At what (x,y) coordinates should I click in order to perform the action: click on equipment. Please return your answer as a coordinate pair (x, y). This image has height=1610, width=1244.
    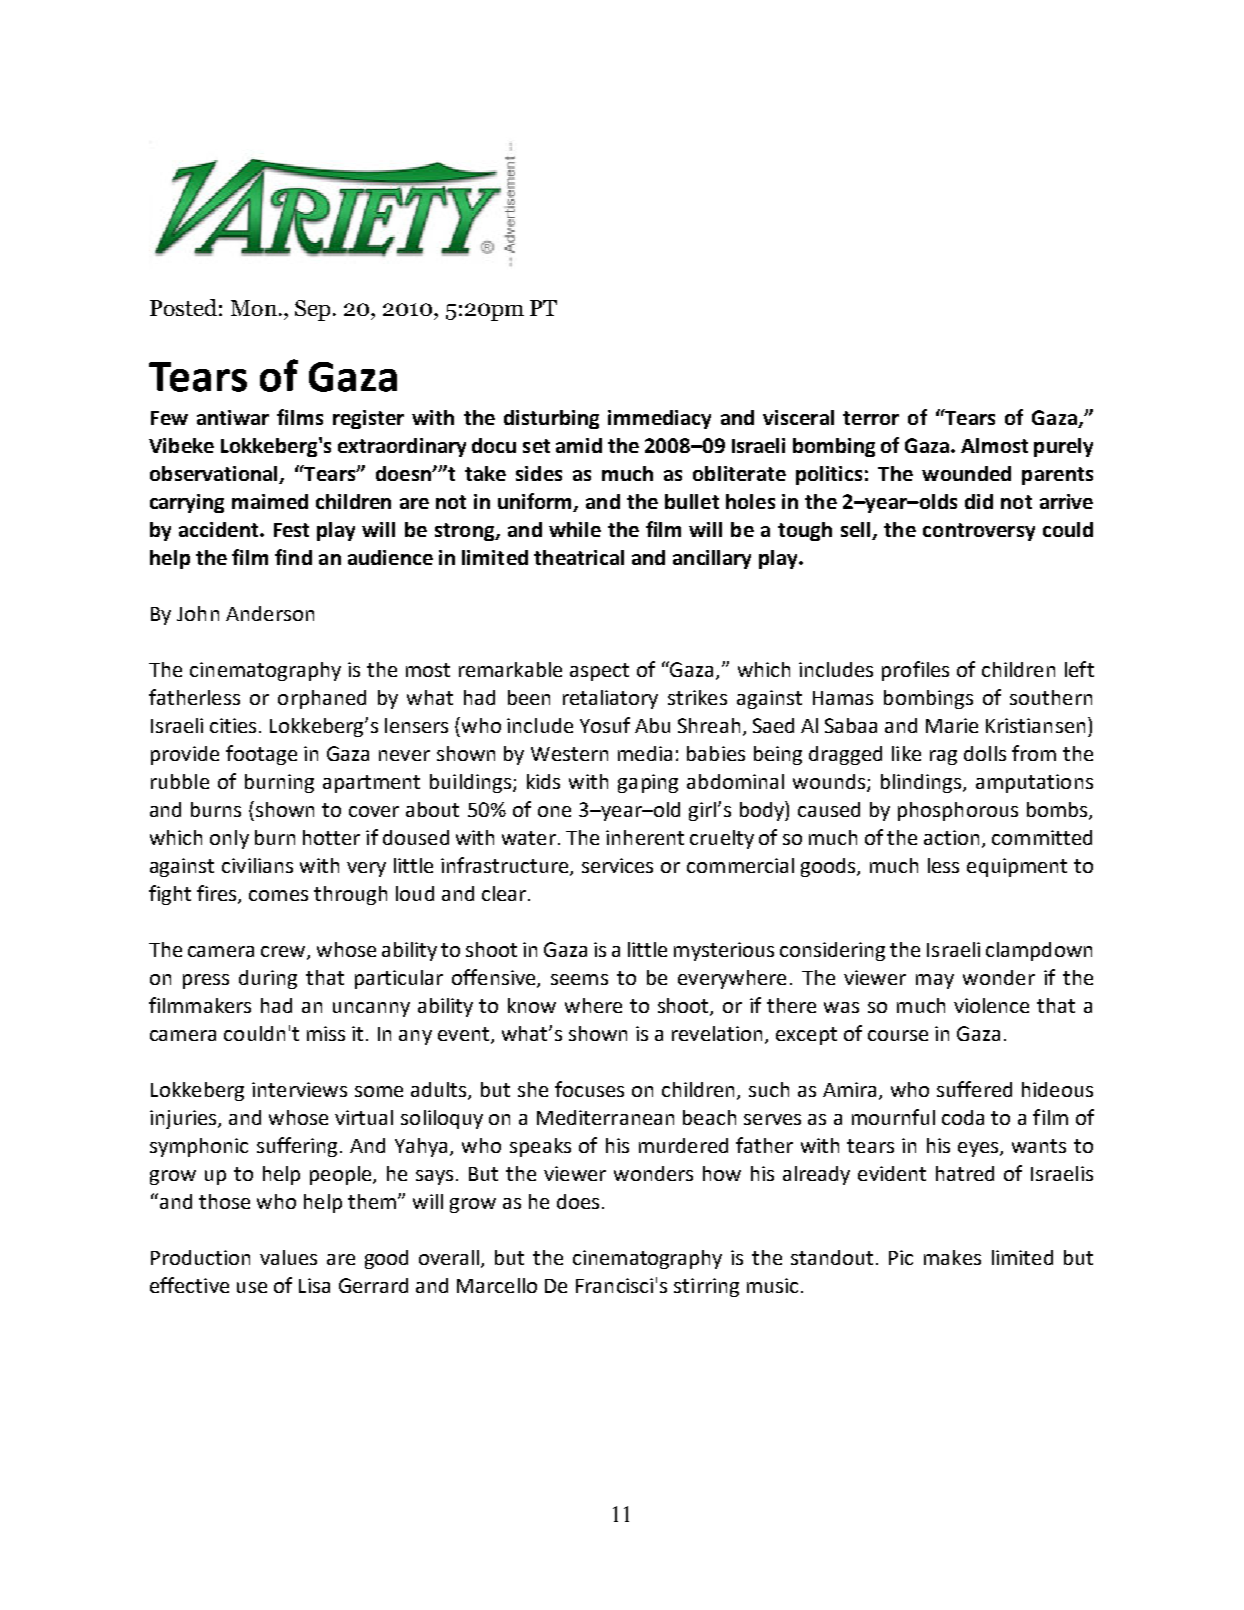
    Looking at the image, I should click on (1017, 867).
